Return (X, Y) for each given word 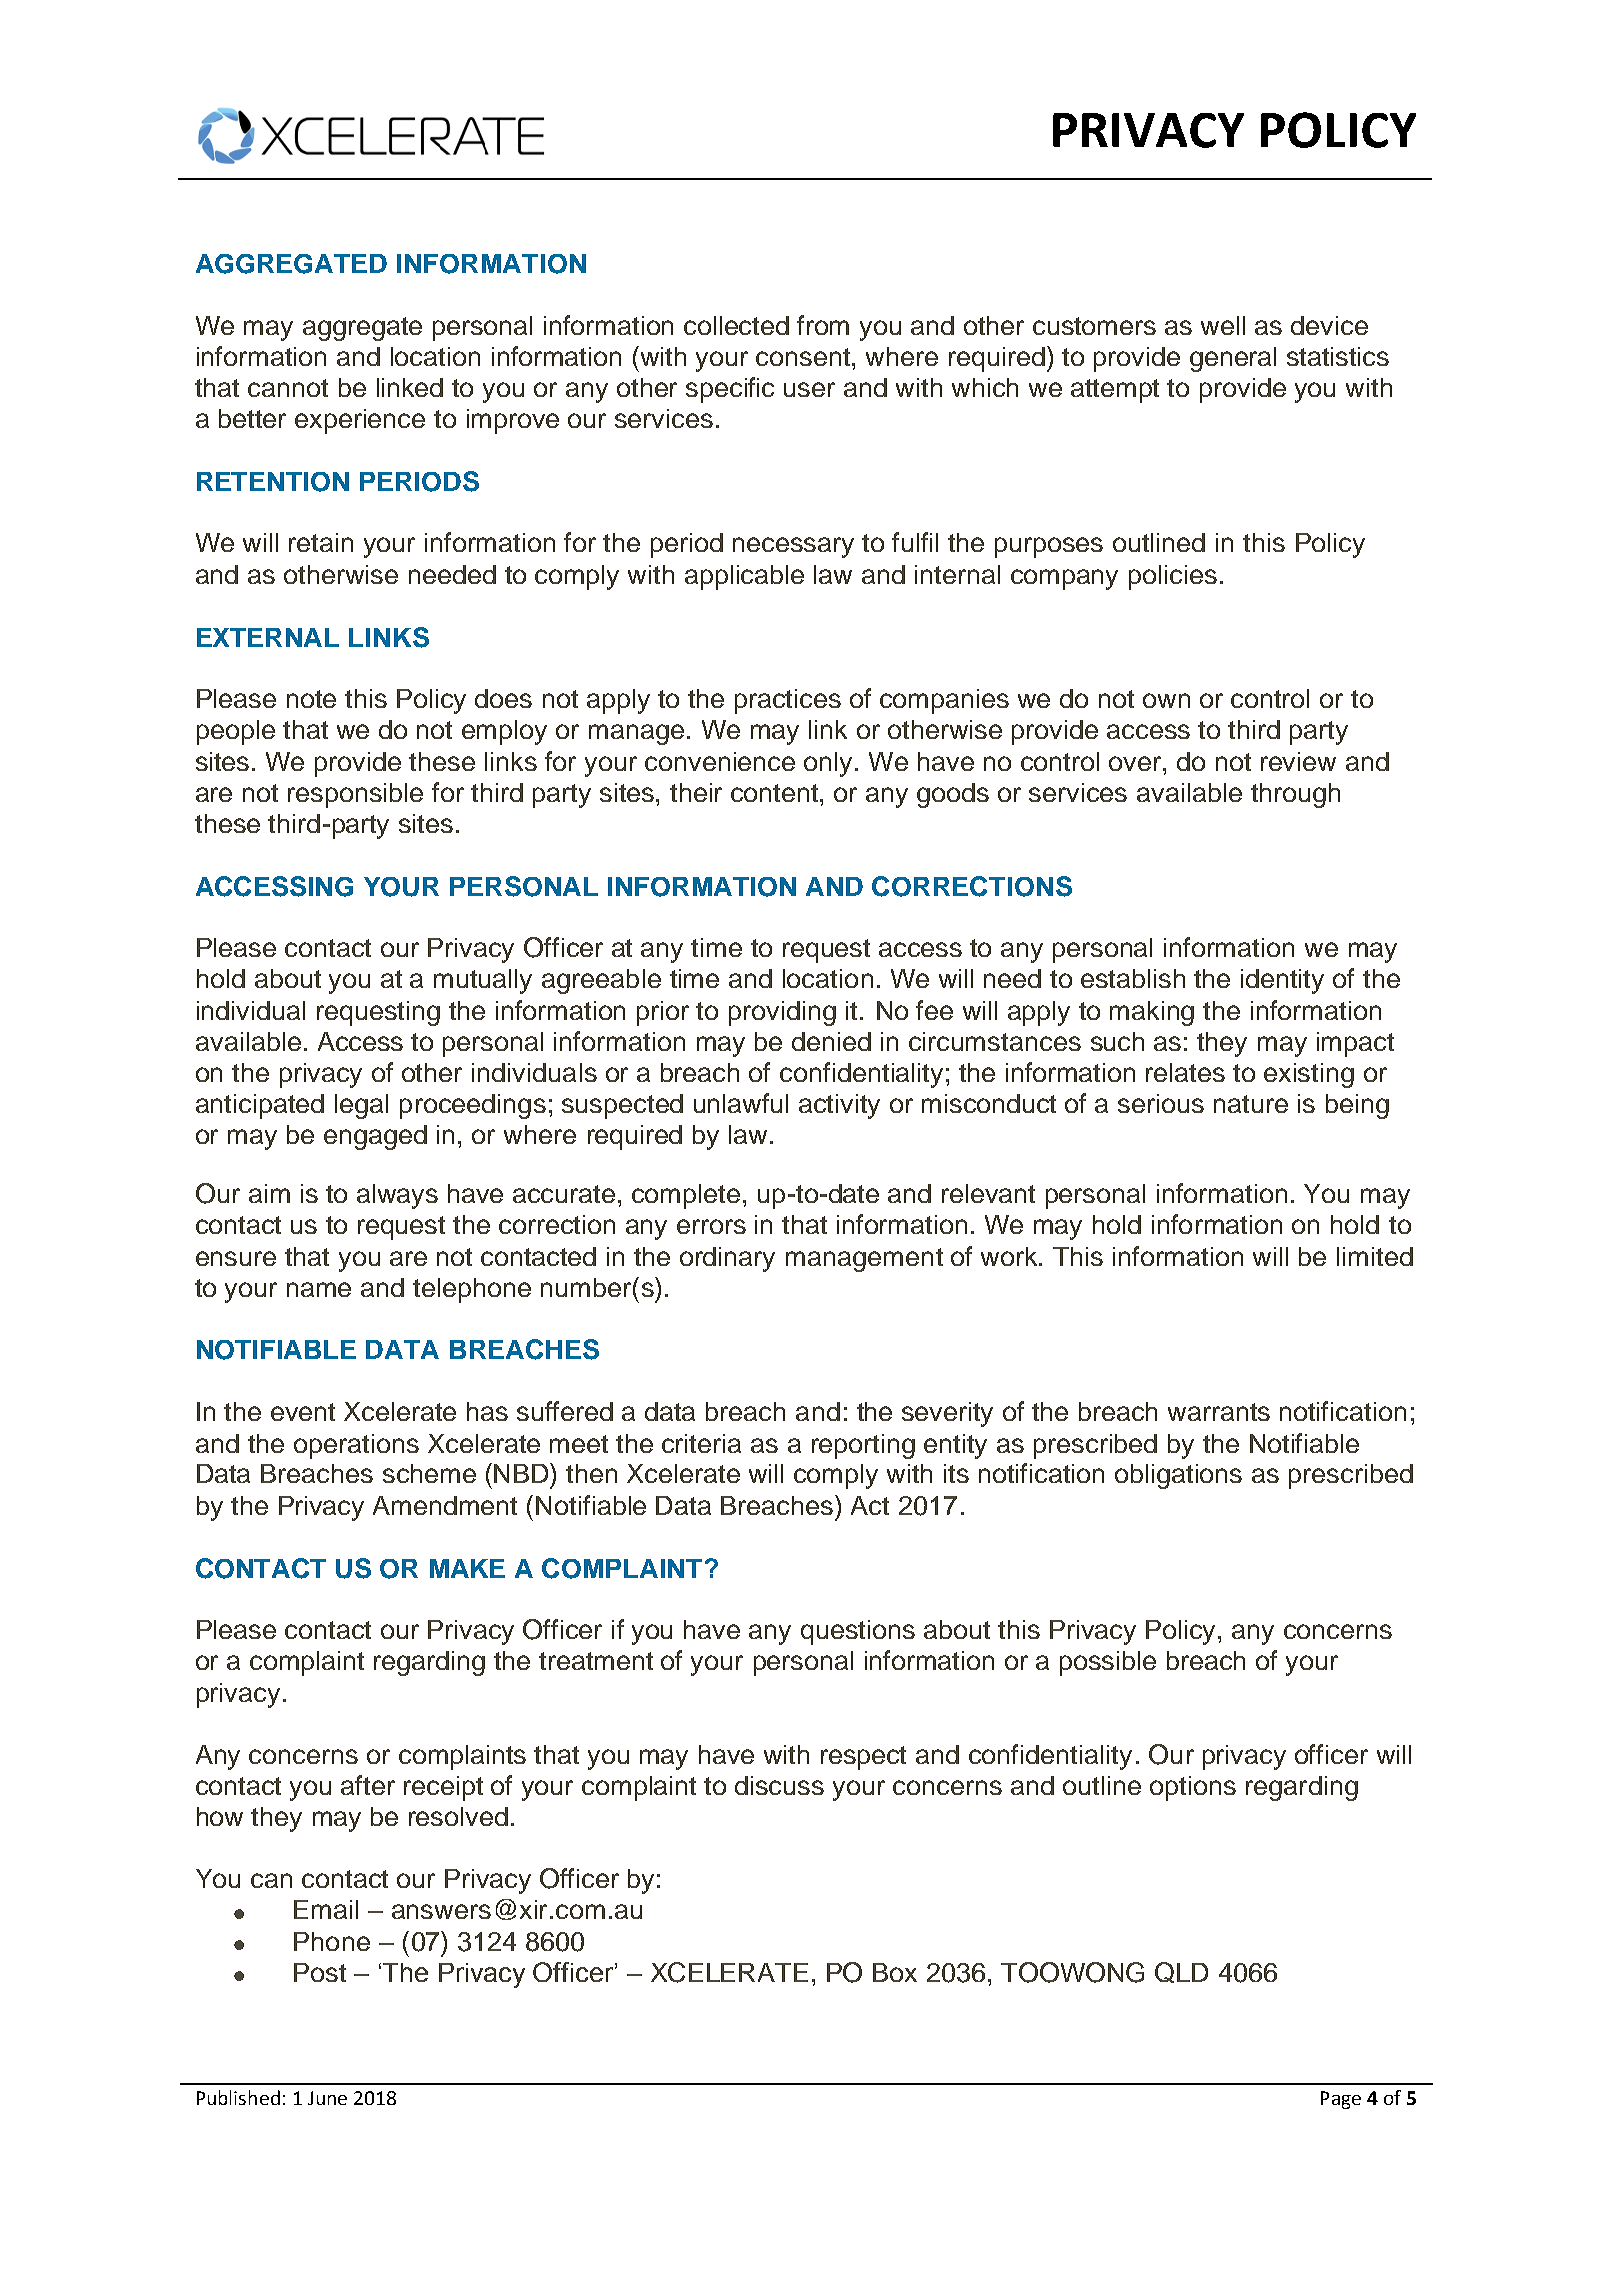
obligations (1178, 1476)
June (327, 2098)
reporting (863, 1446)
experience (360, 421)
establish (1133, 978)
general (1233, 359)
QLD (1181, 1972)
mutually (483, 981)
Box (895, 1972)
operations (356, 1446)
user (809, 389)
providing (782, 1013)
